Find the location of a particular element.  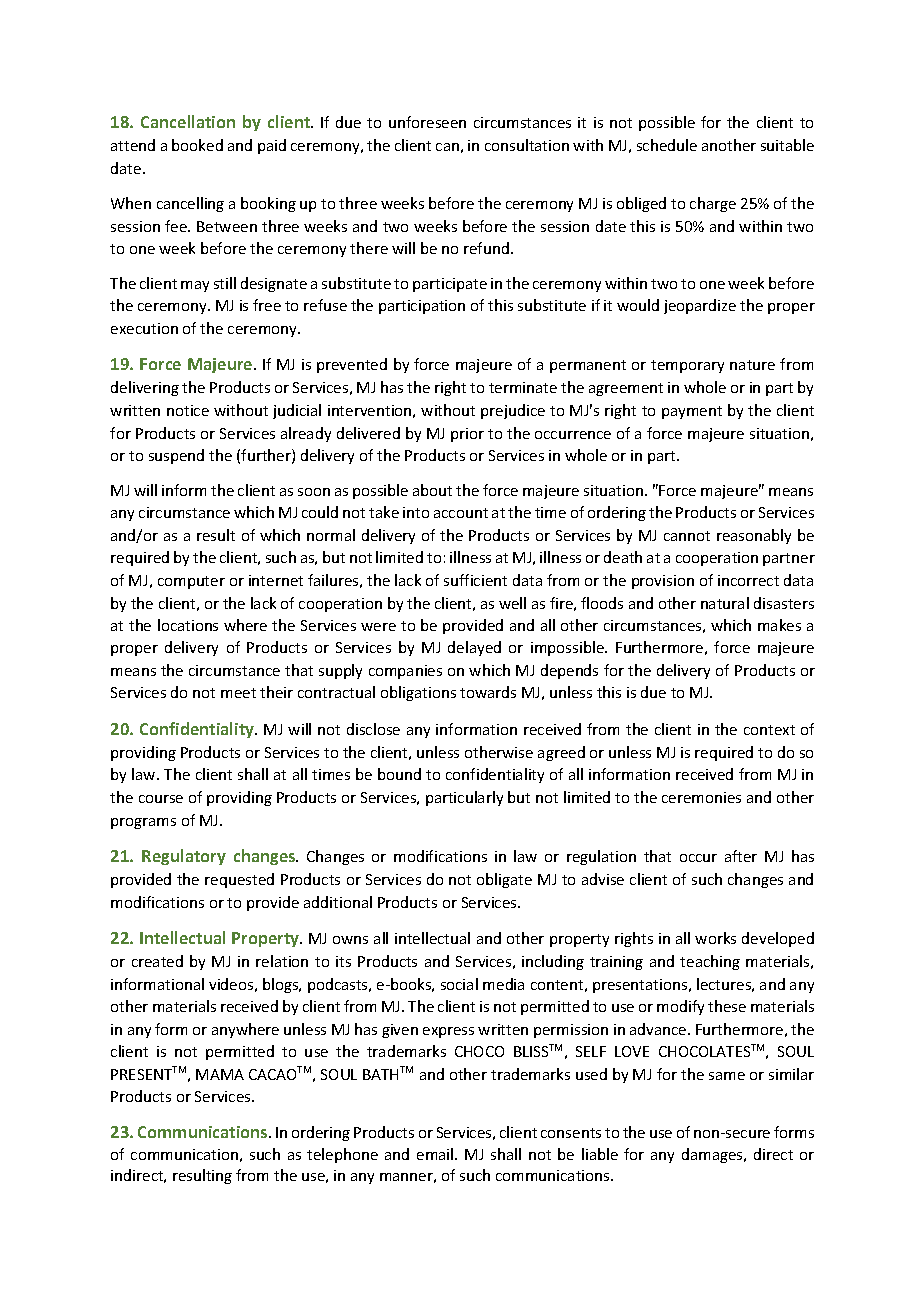

terminate is located at coordinates (523, 387).
